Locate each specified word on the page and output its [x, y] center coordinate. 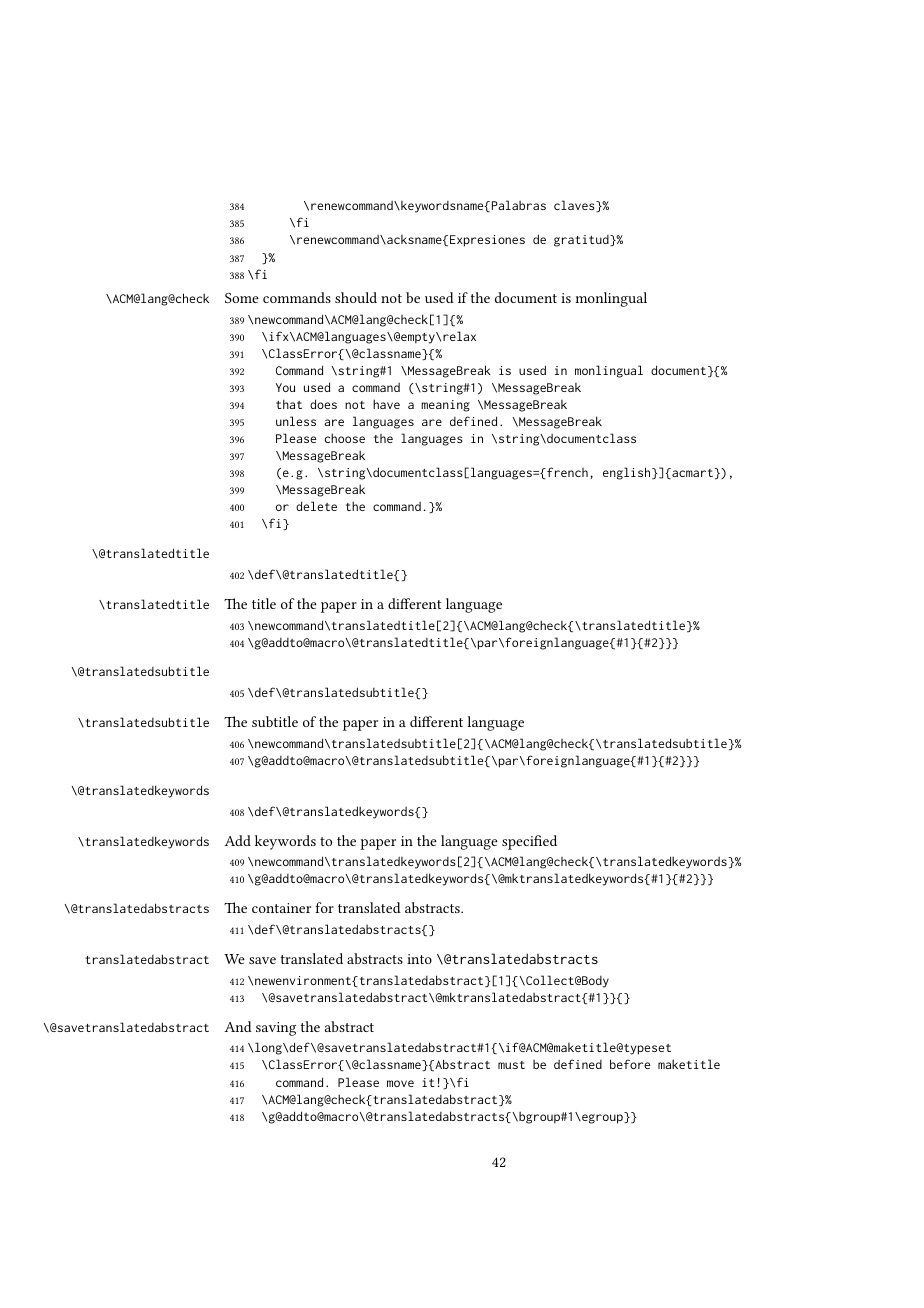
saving [276, 1029]
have [386, 404]
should [356, 297]
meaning [445, 406]
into [419, 959]
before [630, 1064]
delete [316, 506]
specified [529, 842]
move [400, 1083]
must [511, 1065]
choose [345, 438]
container [281, 908]
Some [242, 298]
